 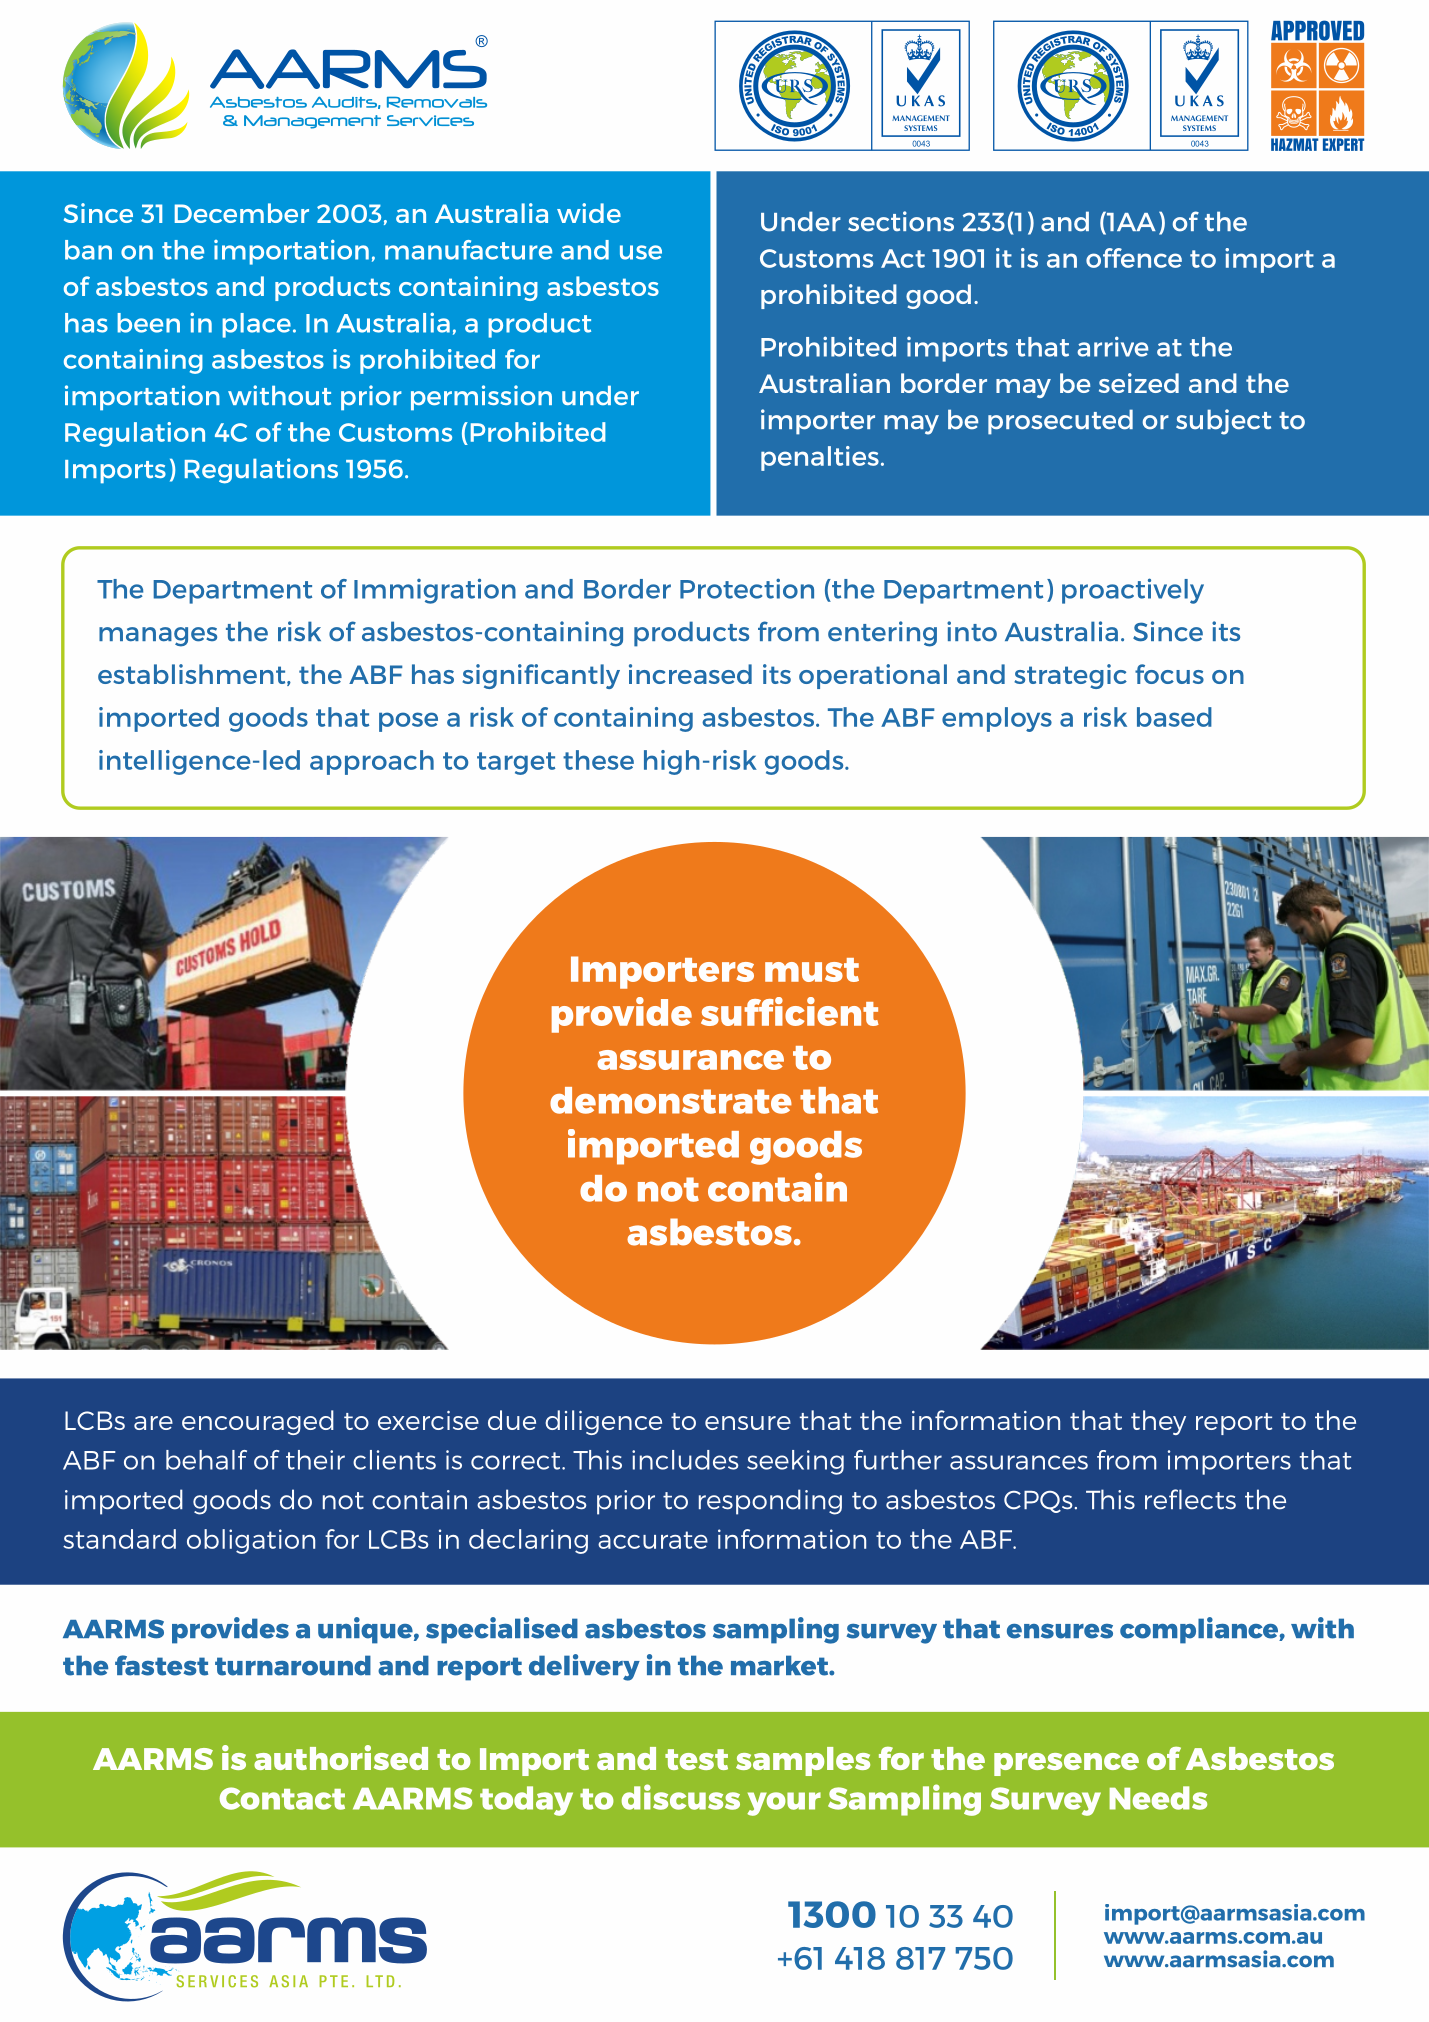 What do you see at coordinates (242, 213) in the screenshot?
I see `December` at bounding box center [242, 213].
